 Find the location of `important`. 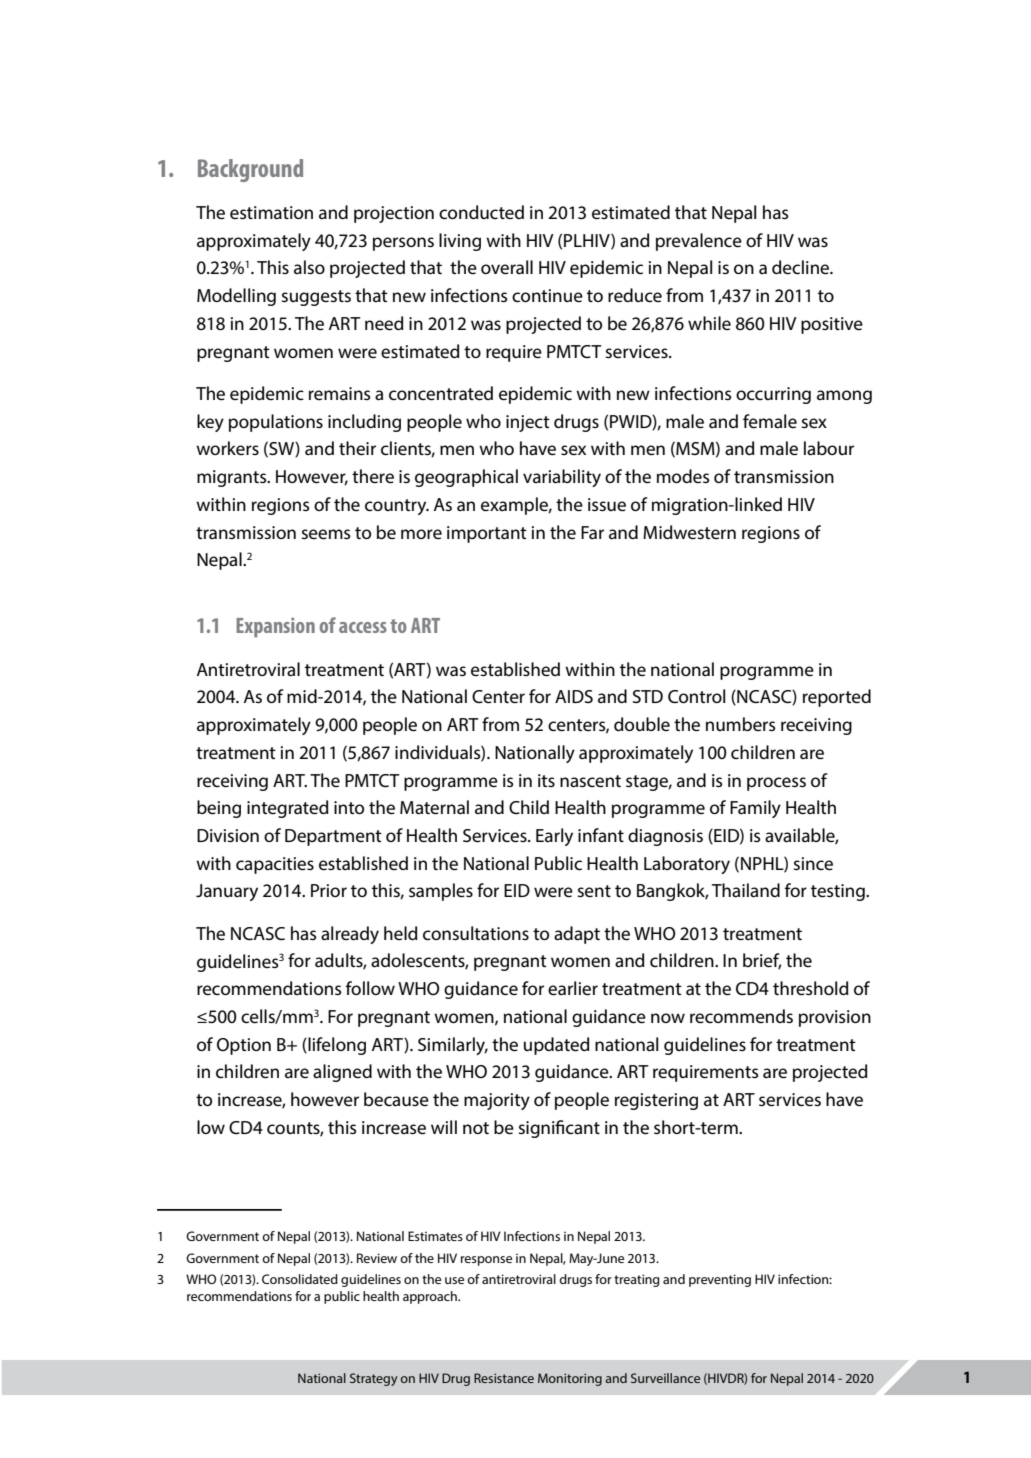

important is located at coordinates (487, 534).
